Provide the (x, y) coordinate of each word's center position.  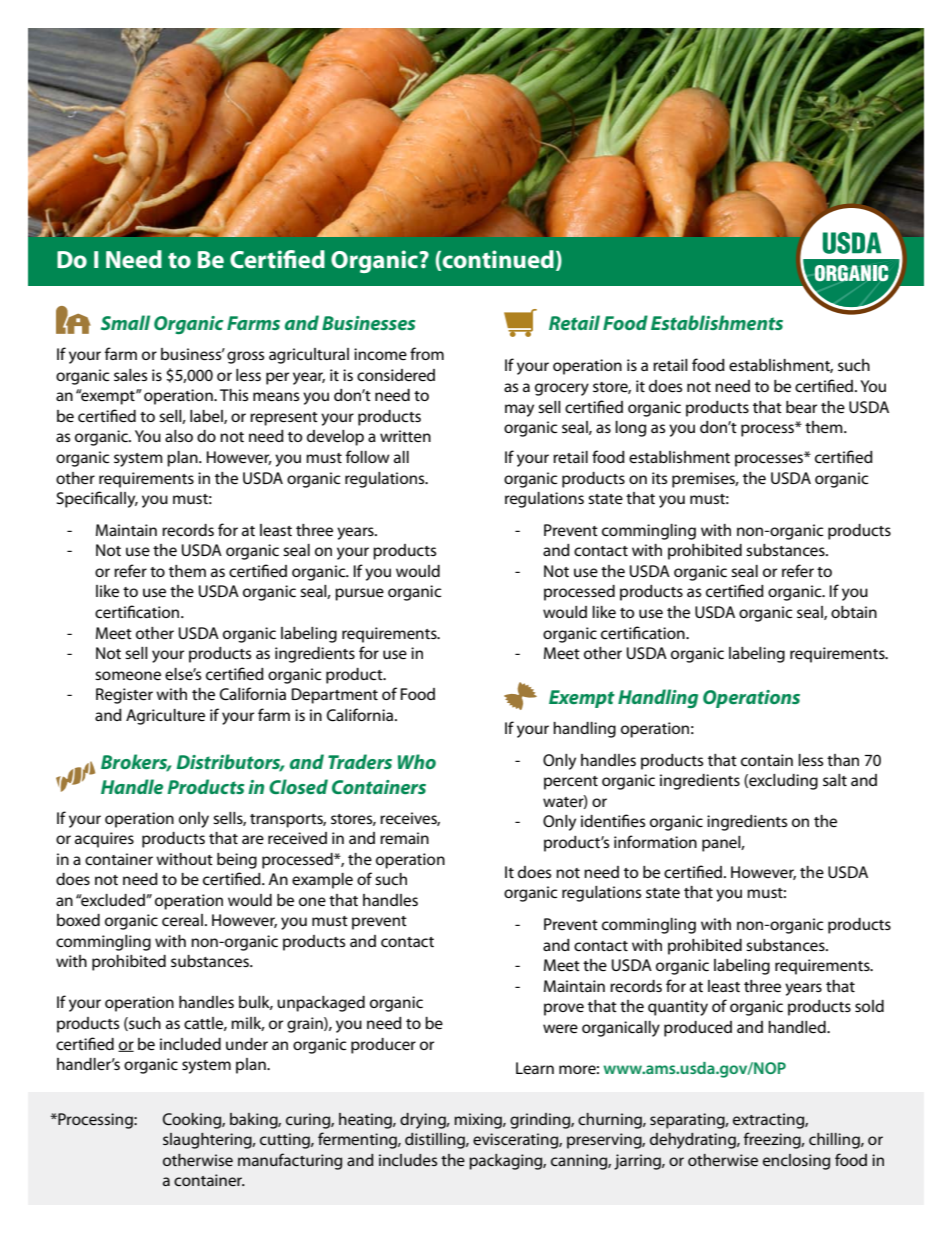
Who (417, 761)
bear (801, 407)
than (843, 760)
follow (368, 456)
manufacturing (290, 1161)
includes (408, 1160)
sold (869, 1006)
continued (498, 259)
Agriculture (165, 717)
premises (705, 480)
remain (404, 838)
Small (125, 322)
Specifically (97, 499)
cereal (182, 920)
